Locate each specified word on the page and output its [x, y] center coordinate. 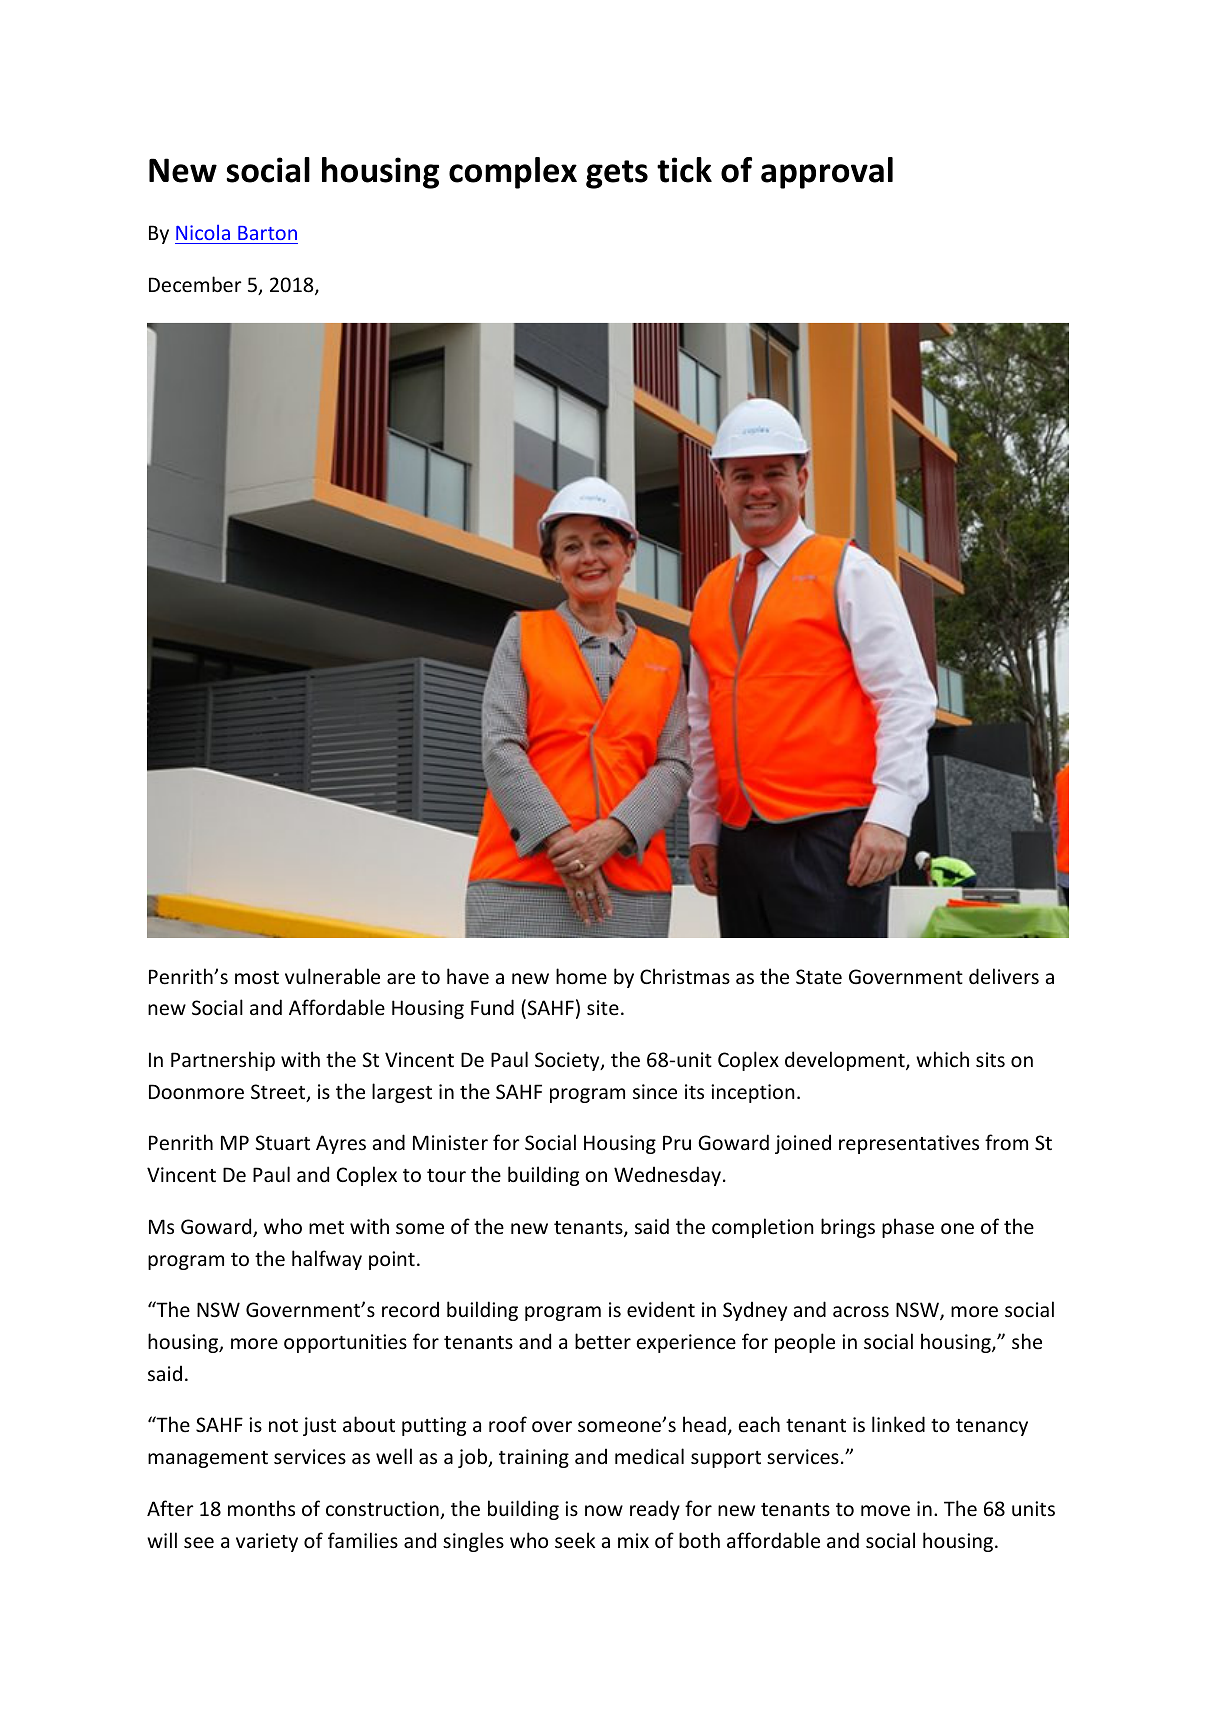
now [604, 1510]
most [257, 977]
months [261, 1508]
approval [827, 173]
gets [617, 174]
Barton [267, 233]
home [581, 976]
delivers [1004, 976]
